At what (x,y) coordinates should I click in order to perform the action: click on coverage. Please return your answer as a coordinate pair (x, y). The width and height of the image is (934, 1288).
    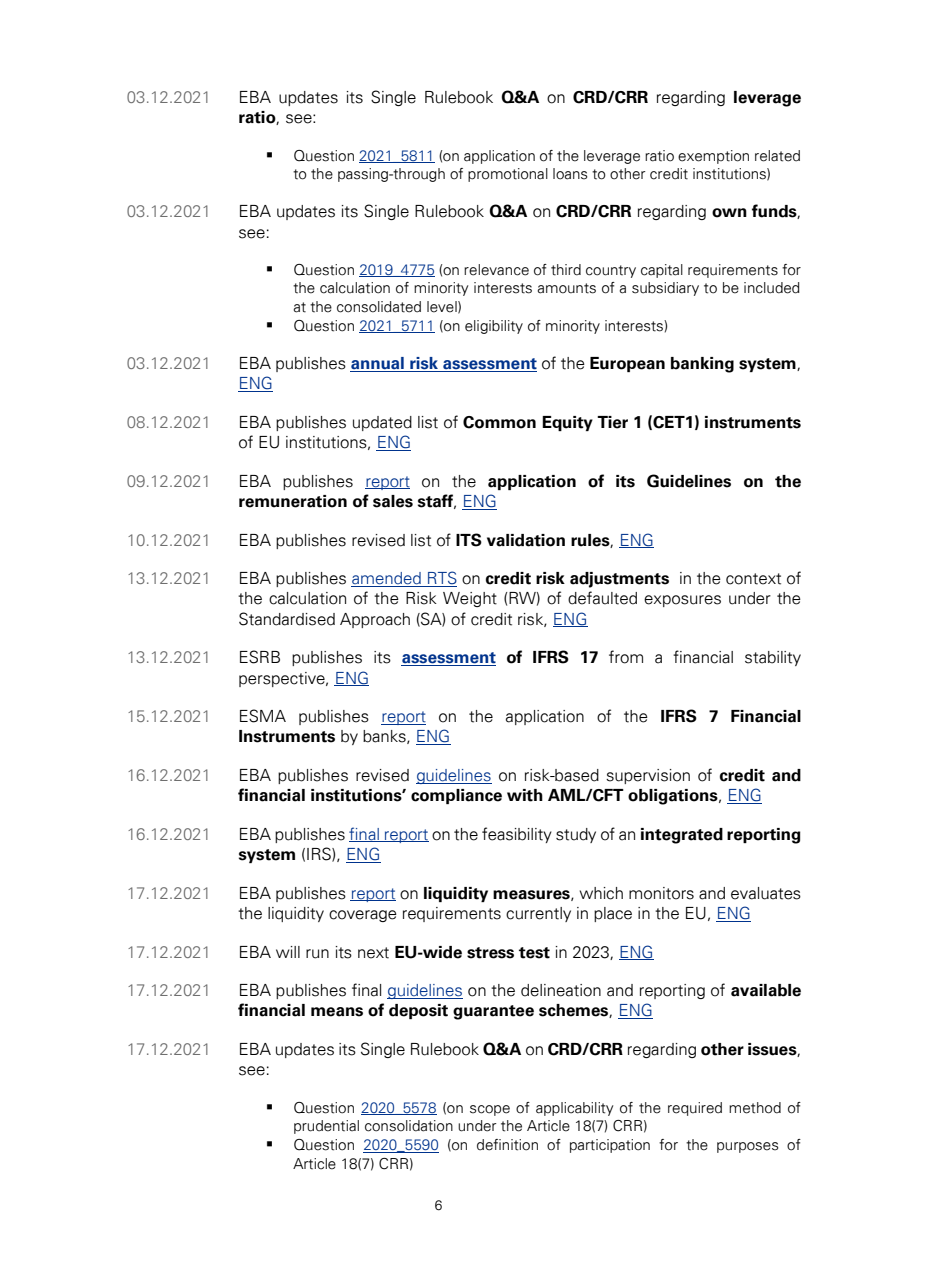
    Looking at the image, I should click on (363, 916).
